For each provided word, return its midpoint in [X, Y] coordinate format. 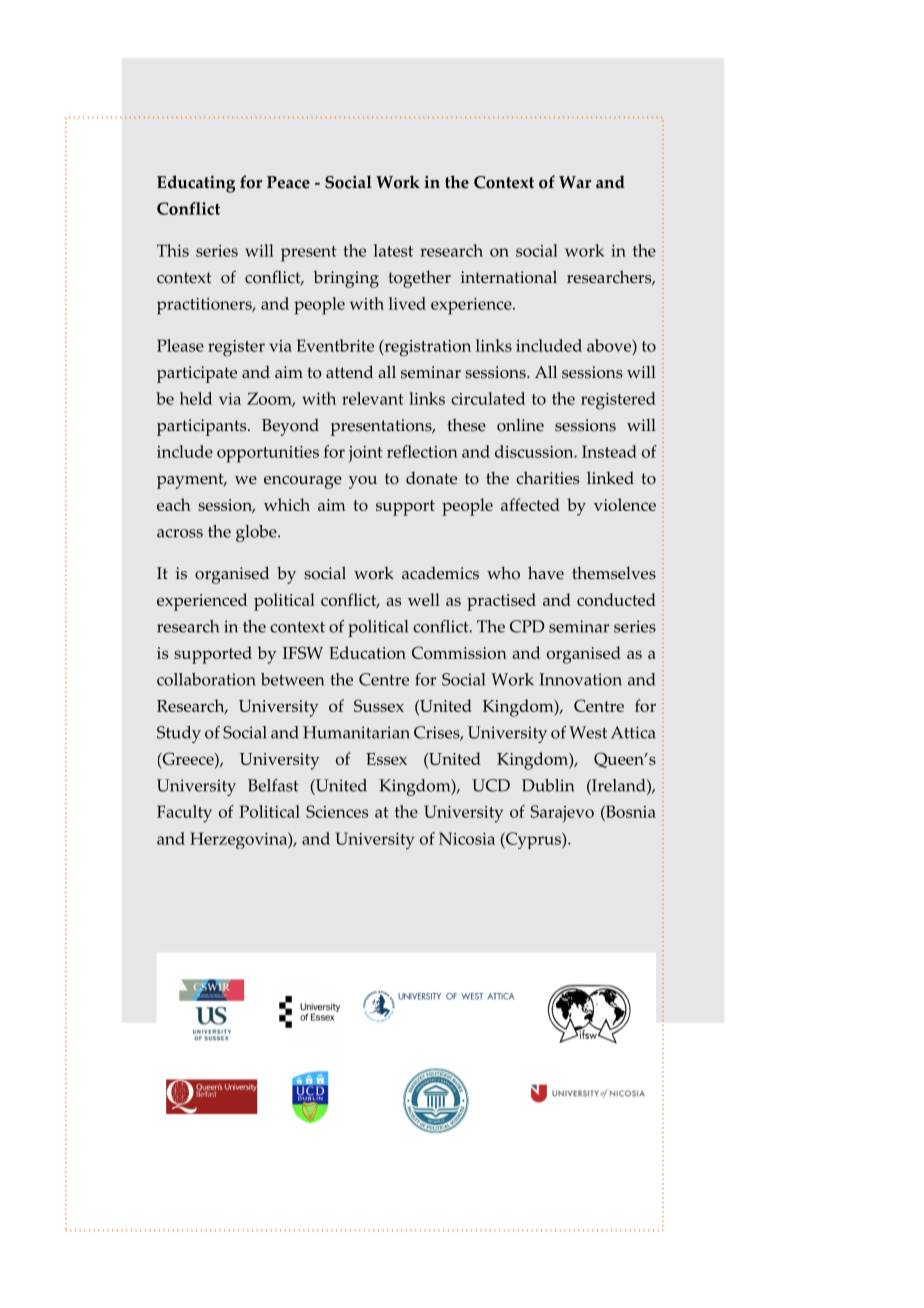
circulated [488, 398]
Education [367, 652]
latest [393, 250]
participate [197, 374]
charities [547, 478]
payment [191, 481]
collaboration [206, 679]
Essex [386, 759]
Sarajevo [562, 813]
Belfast [273, 785]
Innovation [580, 679]
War [575, 182]
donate [431, 478]
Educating [196, 184]
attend [349, 372]
